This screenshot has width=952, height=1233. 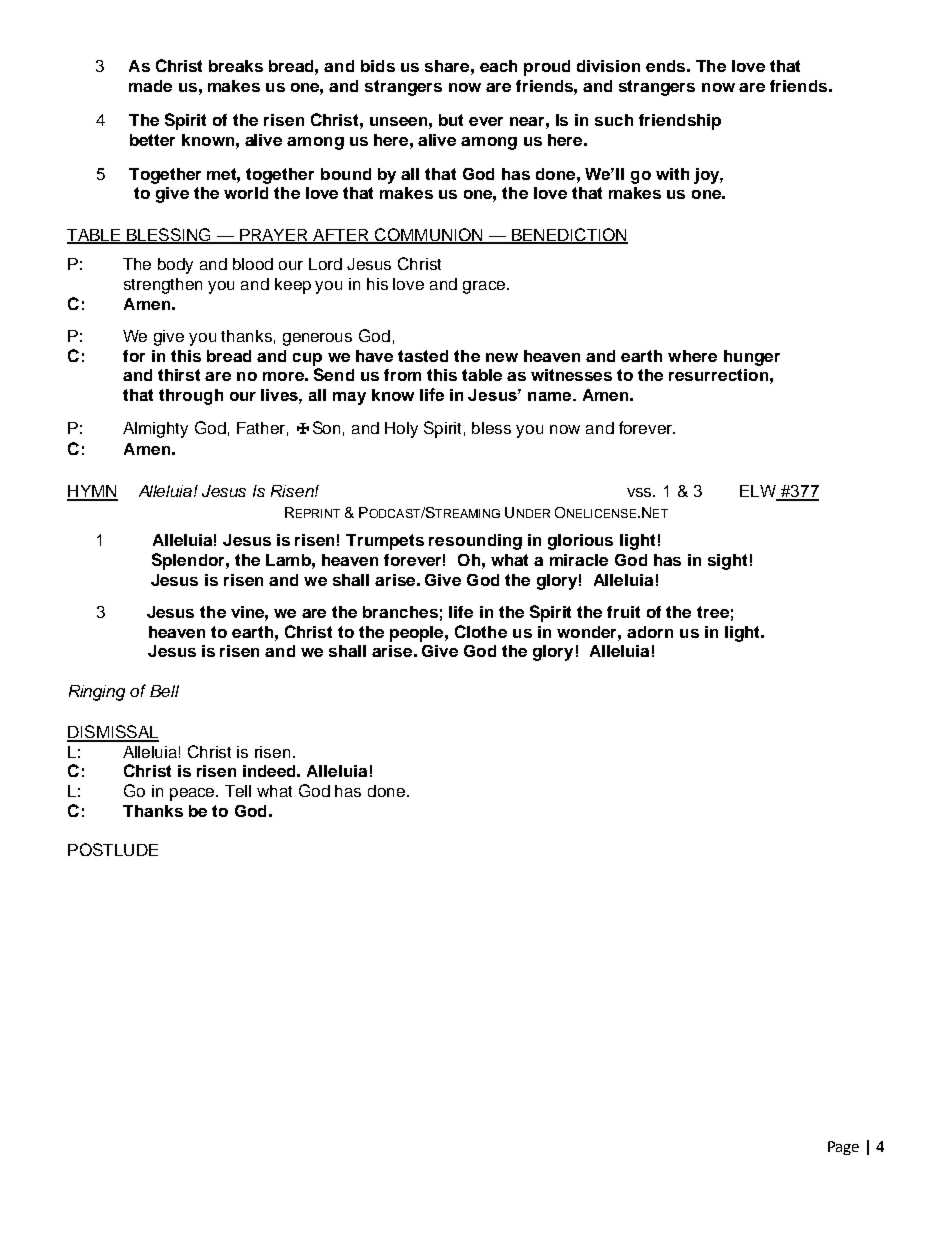 I want to click on Clothe, so click(x=481, y=631).
